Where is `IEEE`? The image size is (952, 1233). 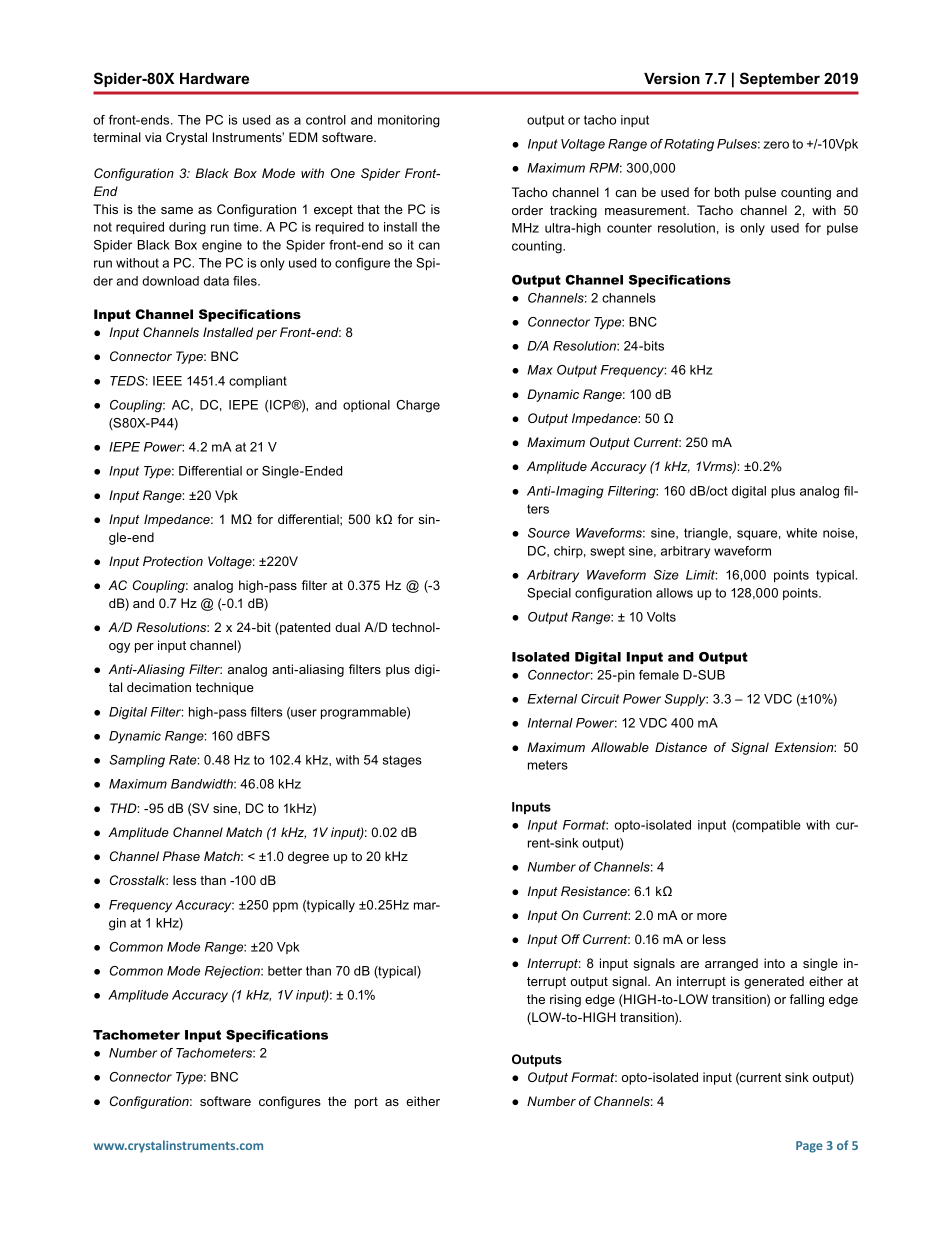 IEEE is located at coordinates (167, 381).
